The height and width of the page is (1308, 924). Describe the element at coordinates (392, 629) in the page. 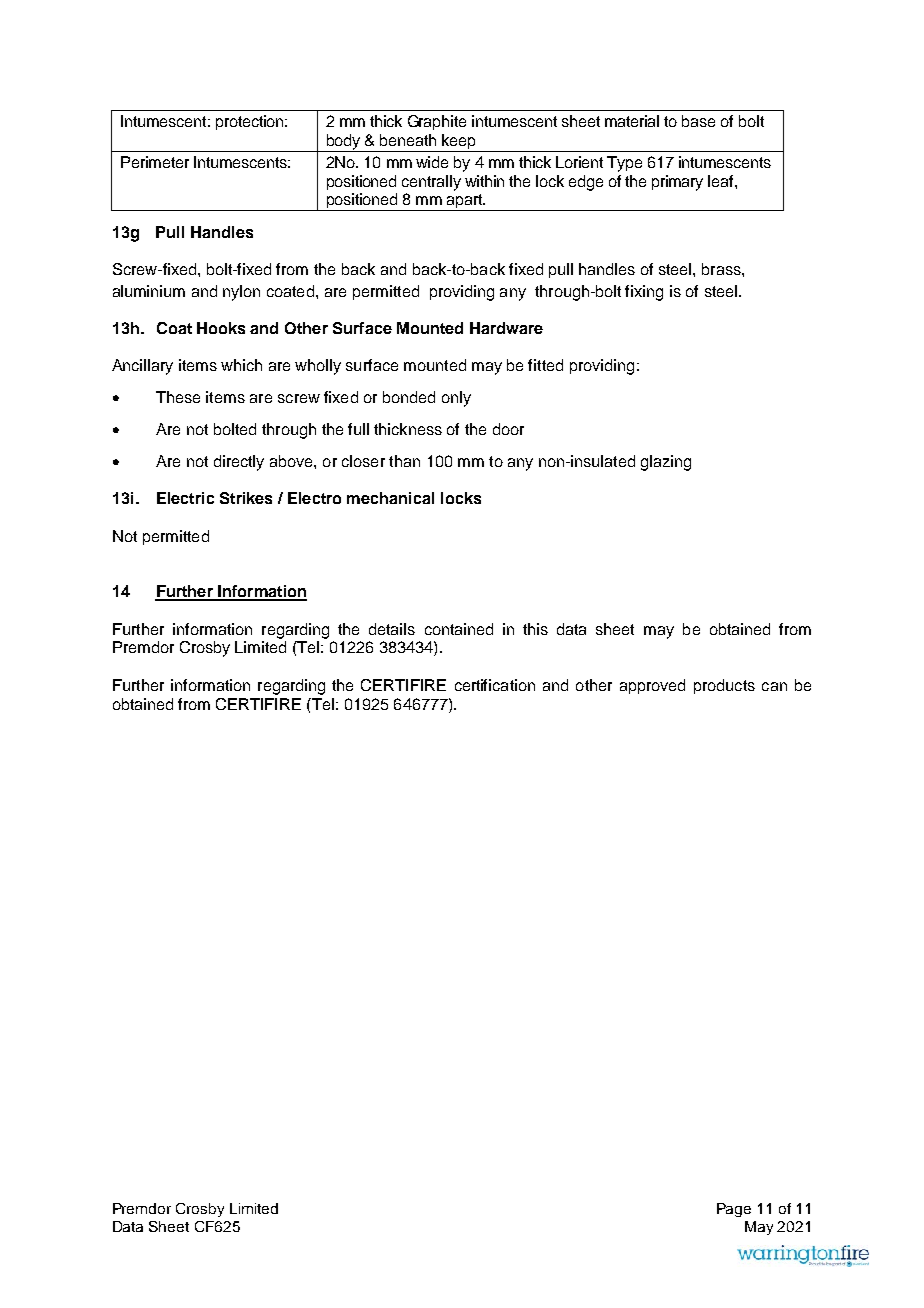

I see `details` at that location.
